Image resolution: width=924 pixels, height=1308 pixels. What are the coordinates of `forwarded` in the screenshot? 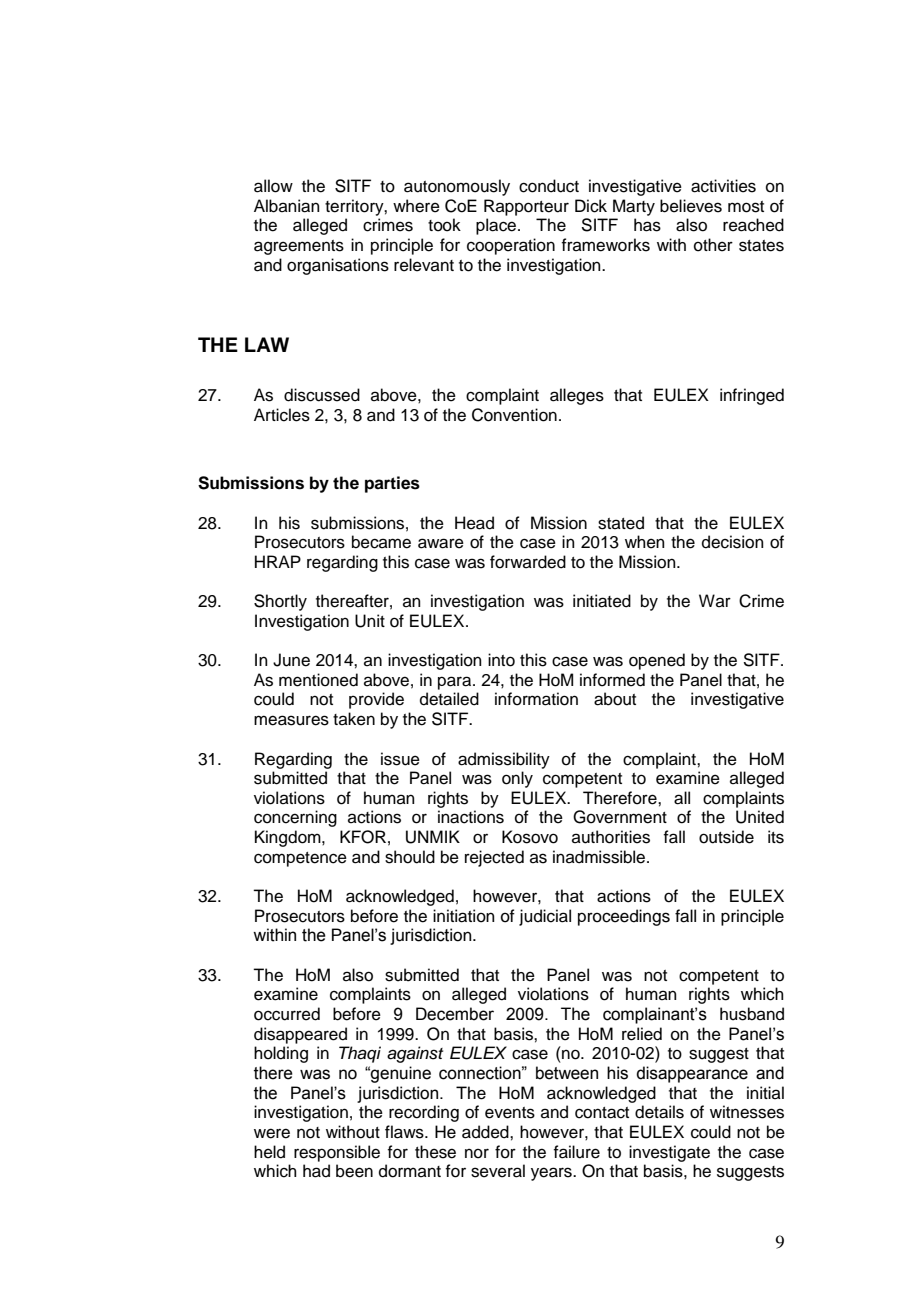 It's located at (528, 562).
